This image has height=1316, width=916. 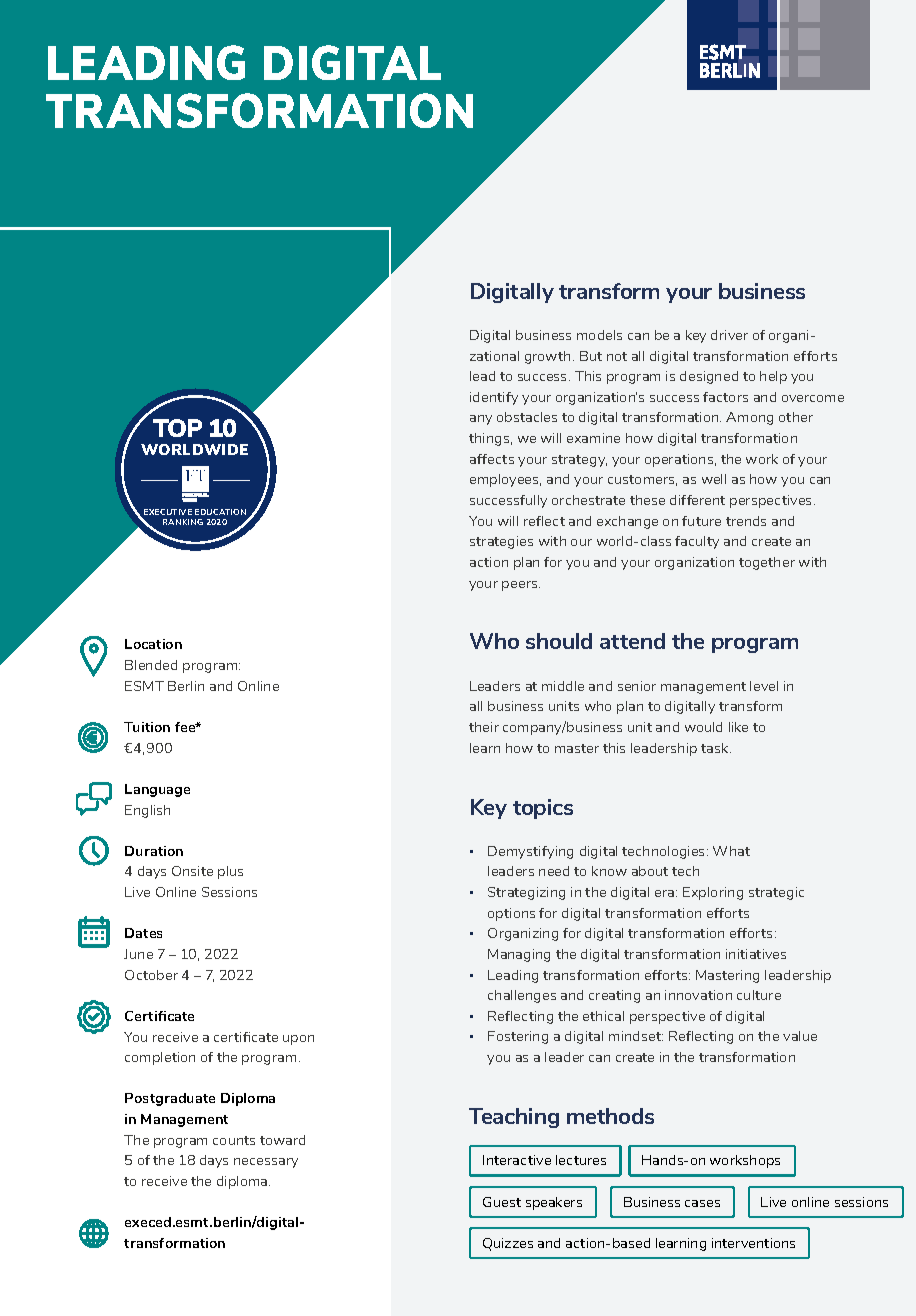 I want to click on EDUCATION, so click(x=220, y=512).
